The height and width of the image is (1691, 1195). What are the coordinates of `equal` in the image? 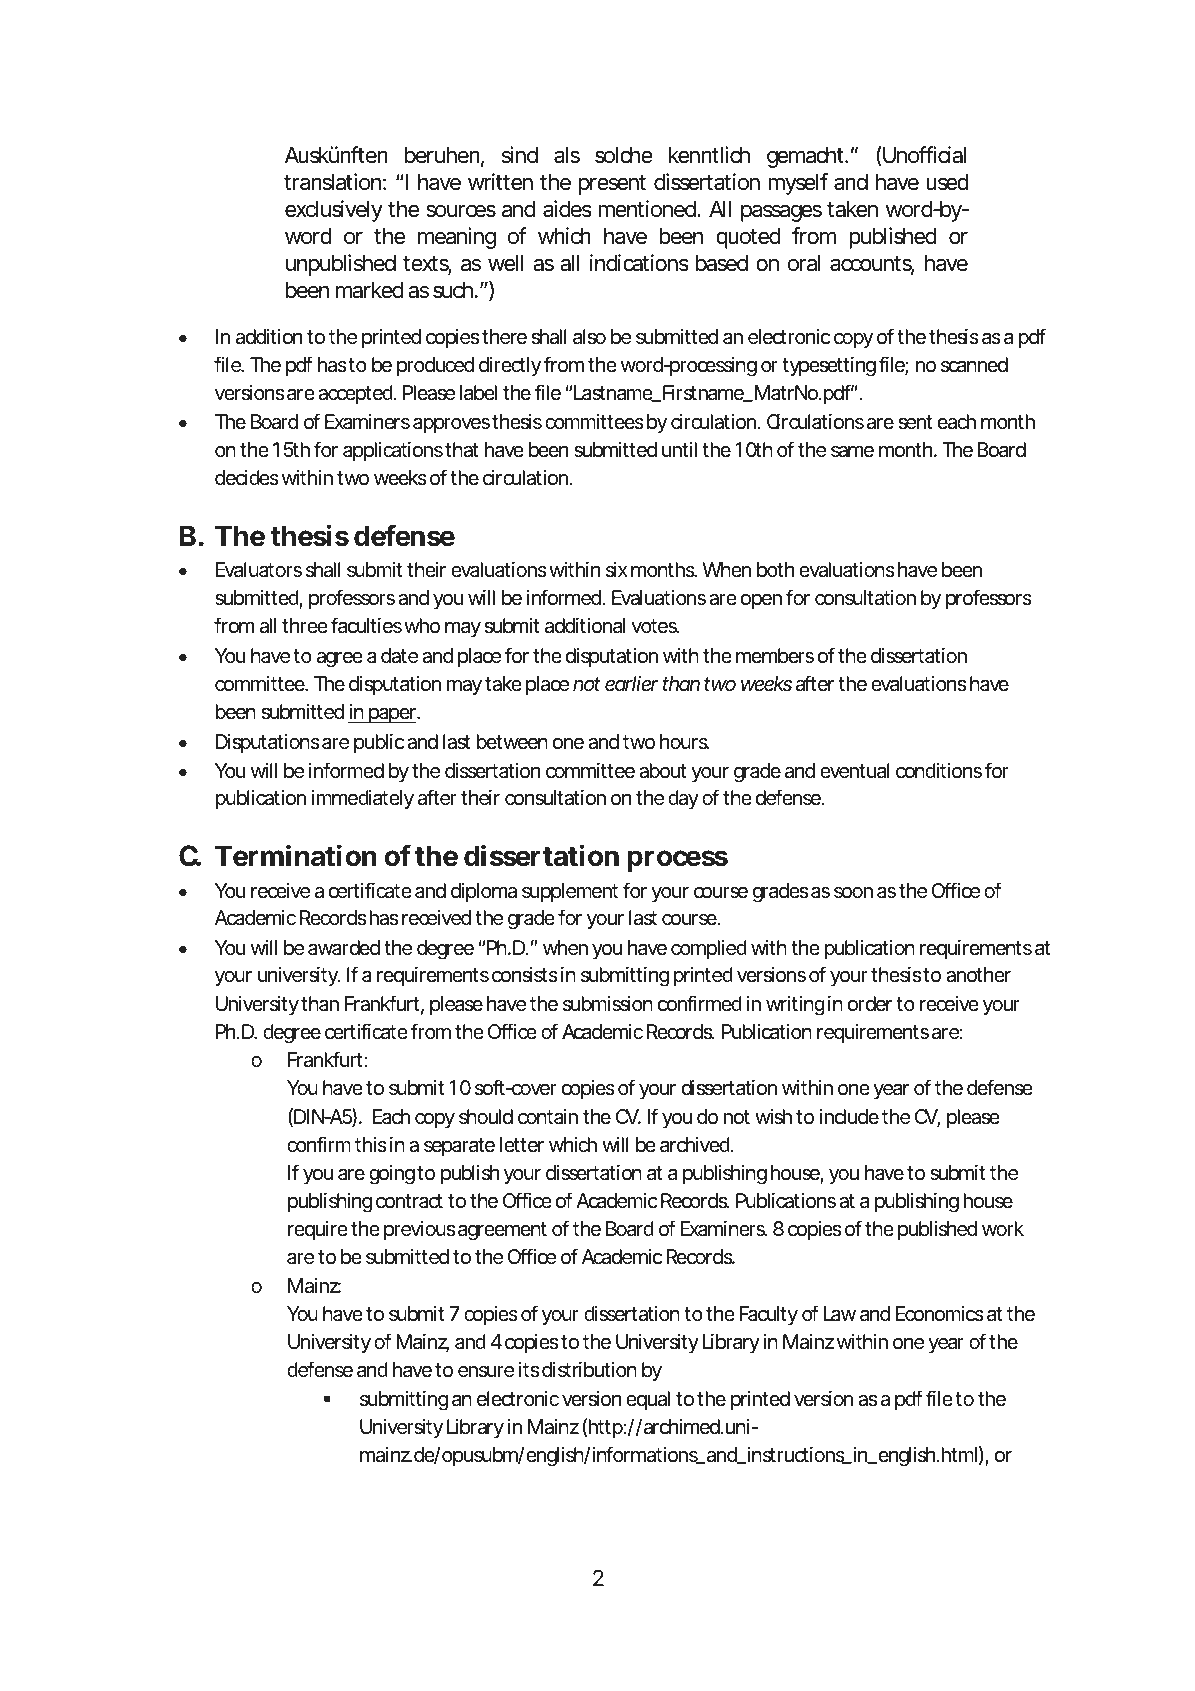 It's located at (648, 1400).
